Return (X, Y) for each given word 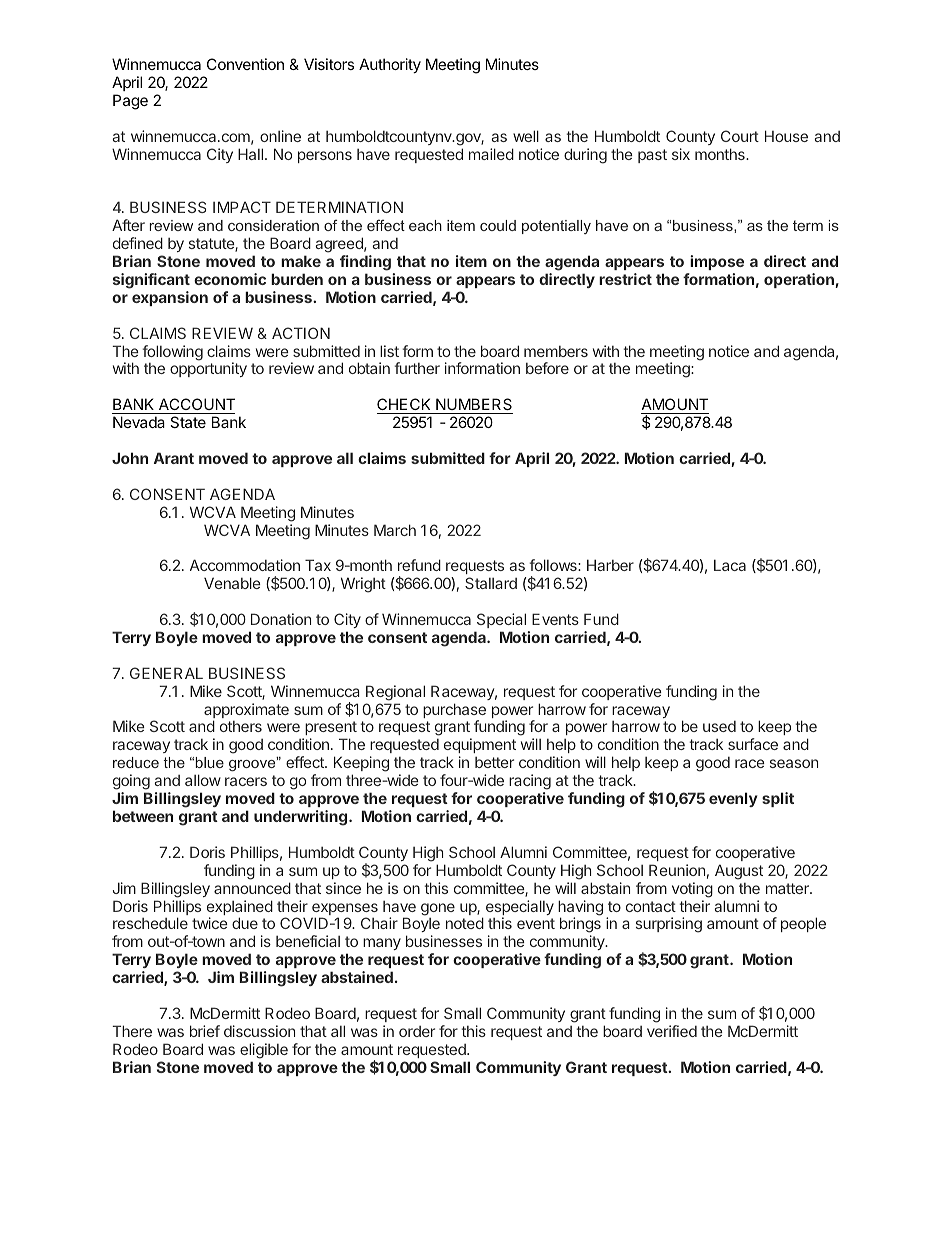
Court (740, 136)
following (172, 353)
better (494, 762)
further (417, 368)
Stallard (491, 583)
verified (672, 1031)
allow (203, 780)
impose (717, 262)
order (417, 1031)
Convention (245, 64)
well (526, 136)
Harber (610, 565)
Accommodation (245, 565)
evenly (733, 799)
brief (205, 1031)
